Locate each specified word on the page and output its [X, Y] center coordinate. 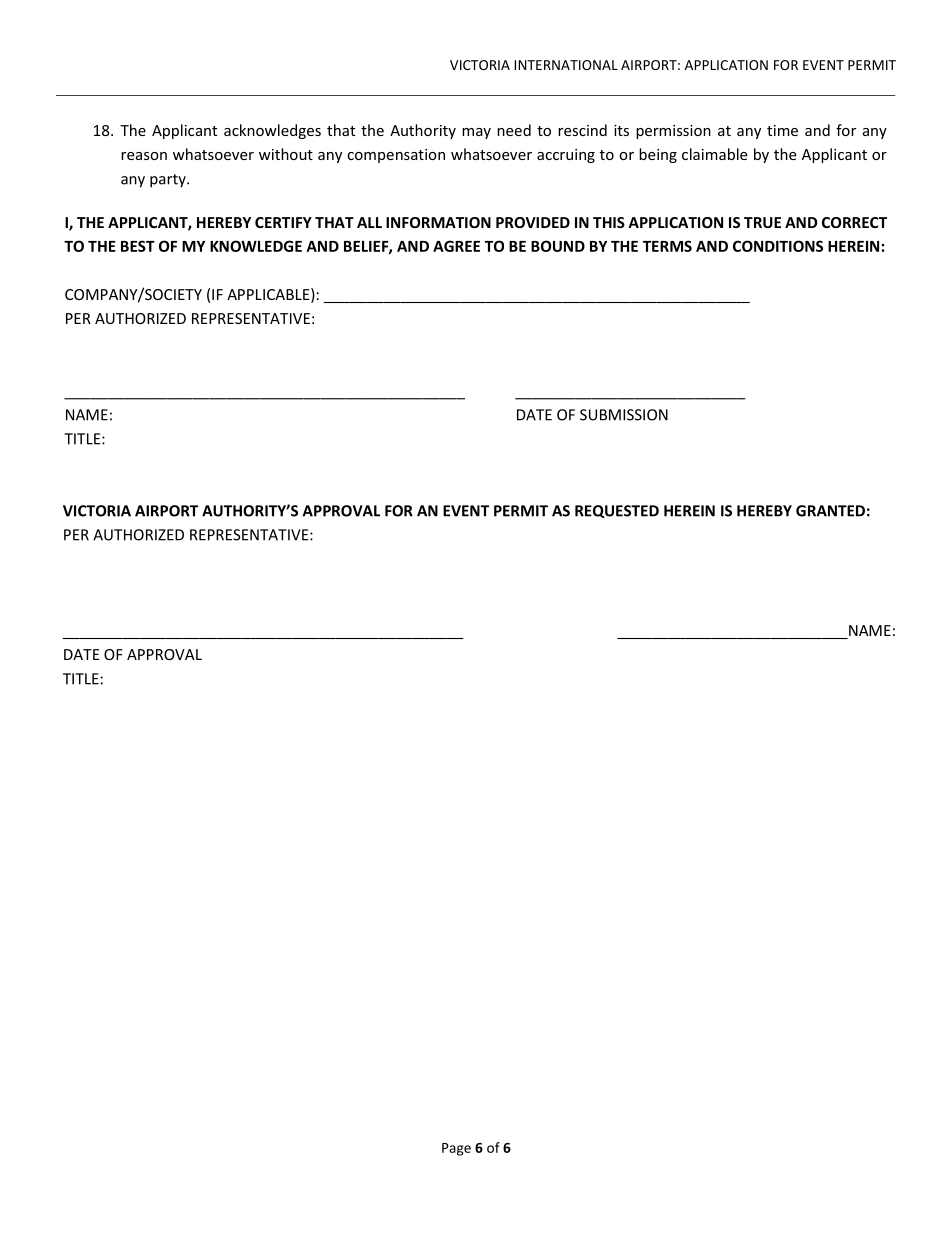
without [286, 154]
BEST [138, 246]
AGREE [456, 246]
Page [456, 1149]
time [782, 130]
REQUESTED [617, 511]
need [514, 130]
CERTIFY [283, 222]
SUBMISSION [624, 415]
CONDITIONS [778, 246]
